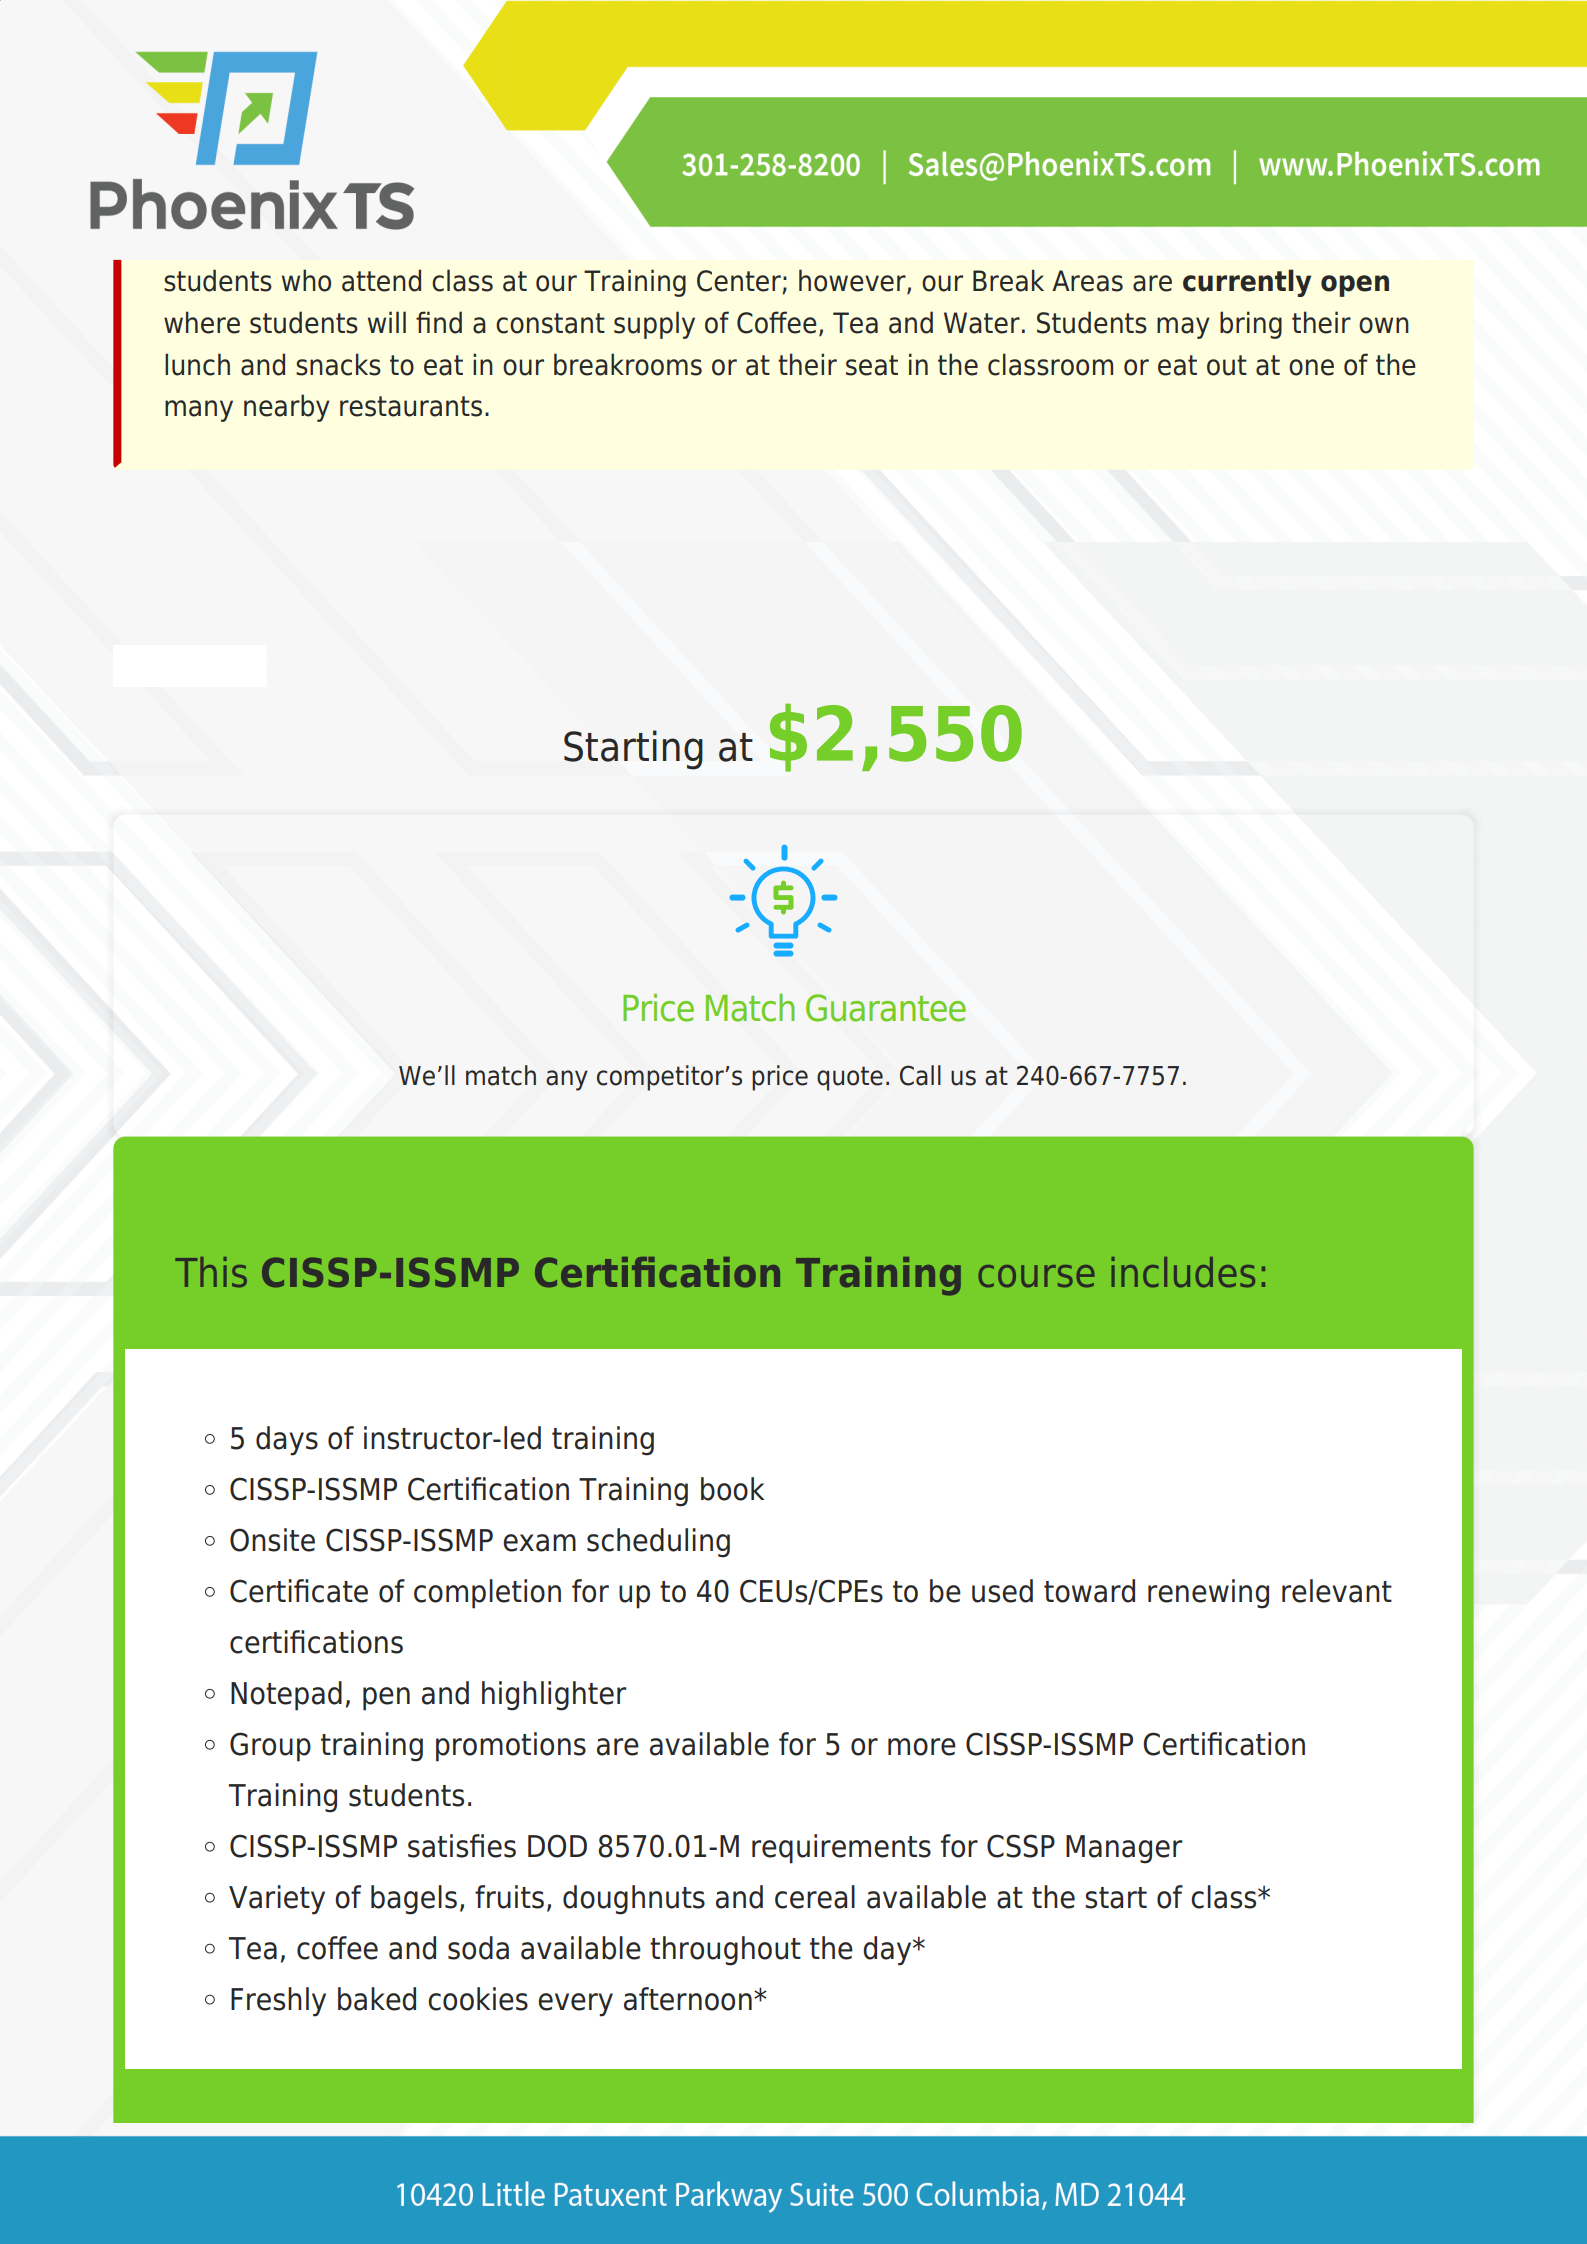 The height and width of the document is (2244, 1587). Describe the element at coordinates (1183, 1272) in the document. I see `includes` at that location.
